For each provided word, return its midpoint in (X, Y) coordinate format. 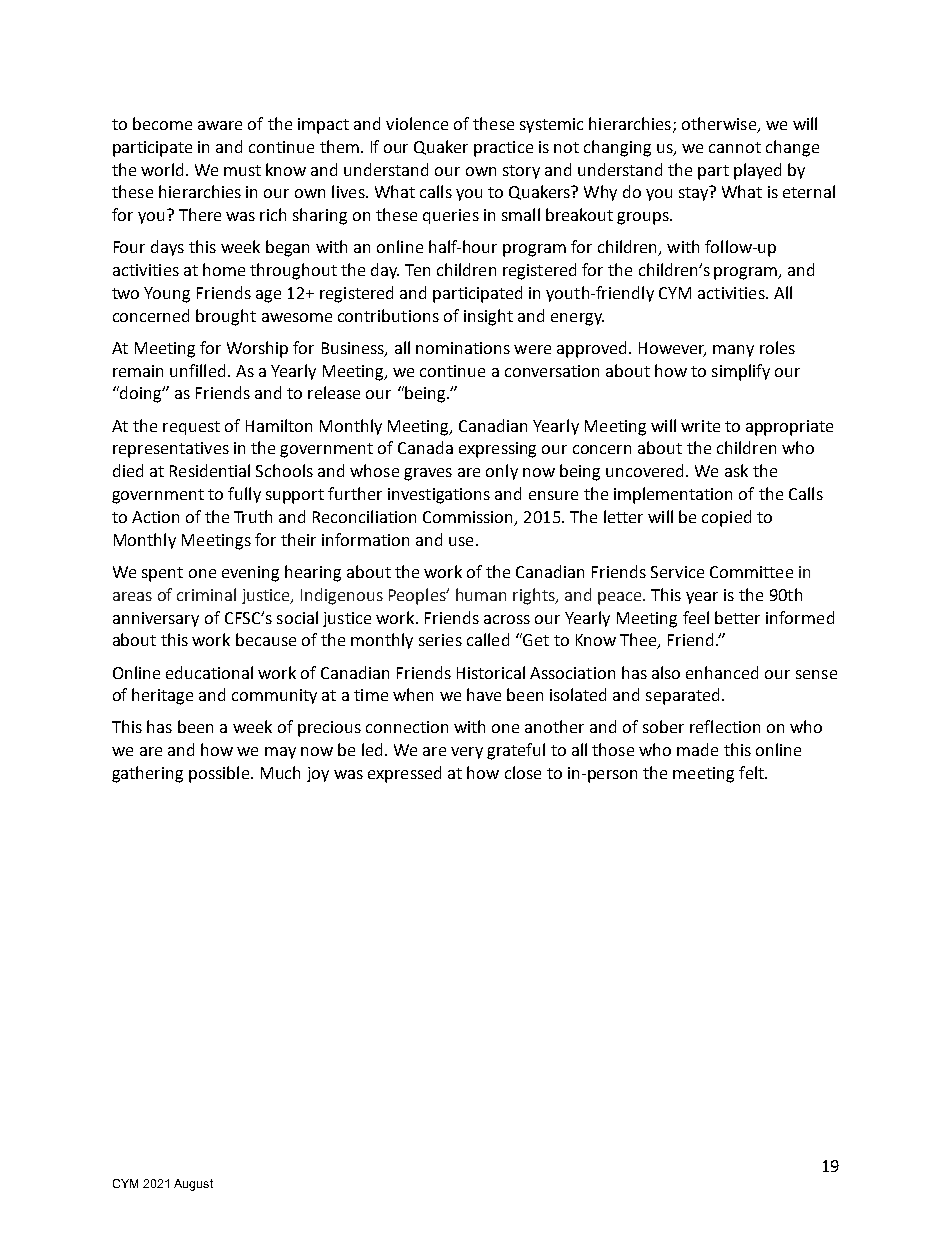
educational (209, 672)
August (193, 1185)
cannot (735, 147)
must (242, 170)
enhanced (722, 672)
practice (503, 149)
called (488, 639)
